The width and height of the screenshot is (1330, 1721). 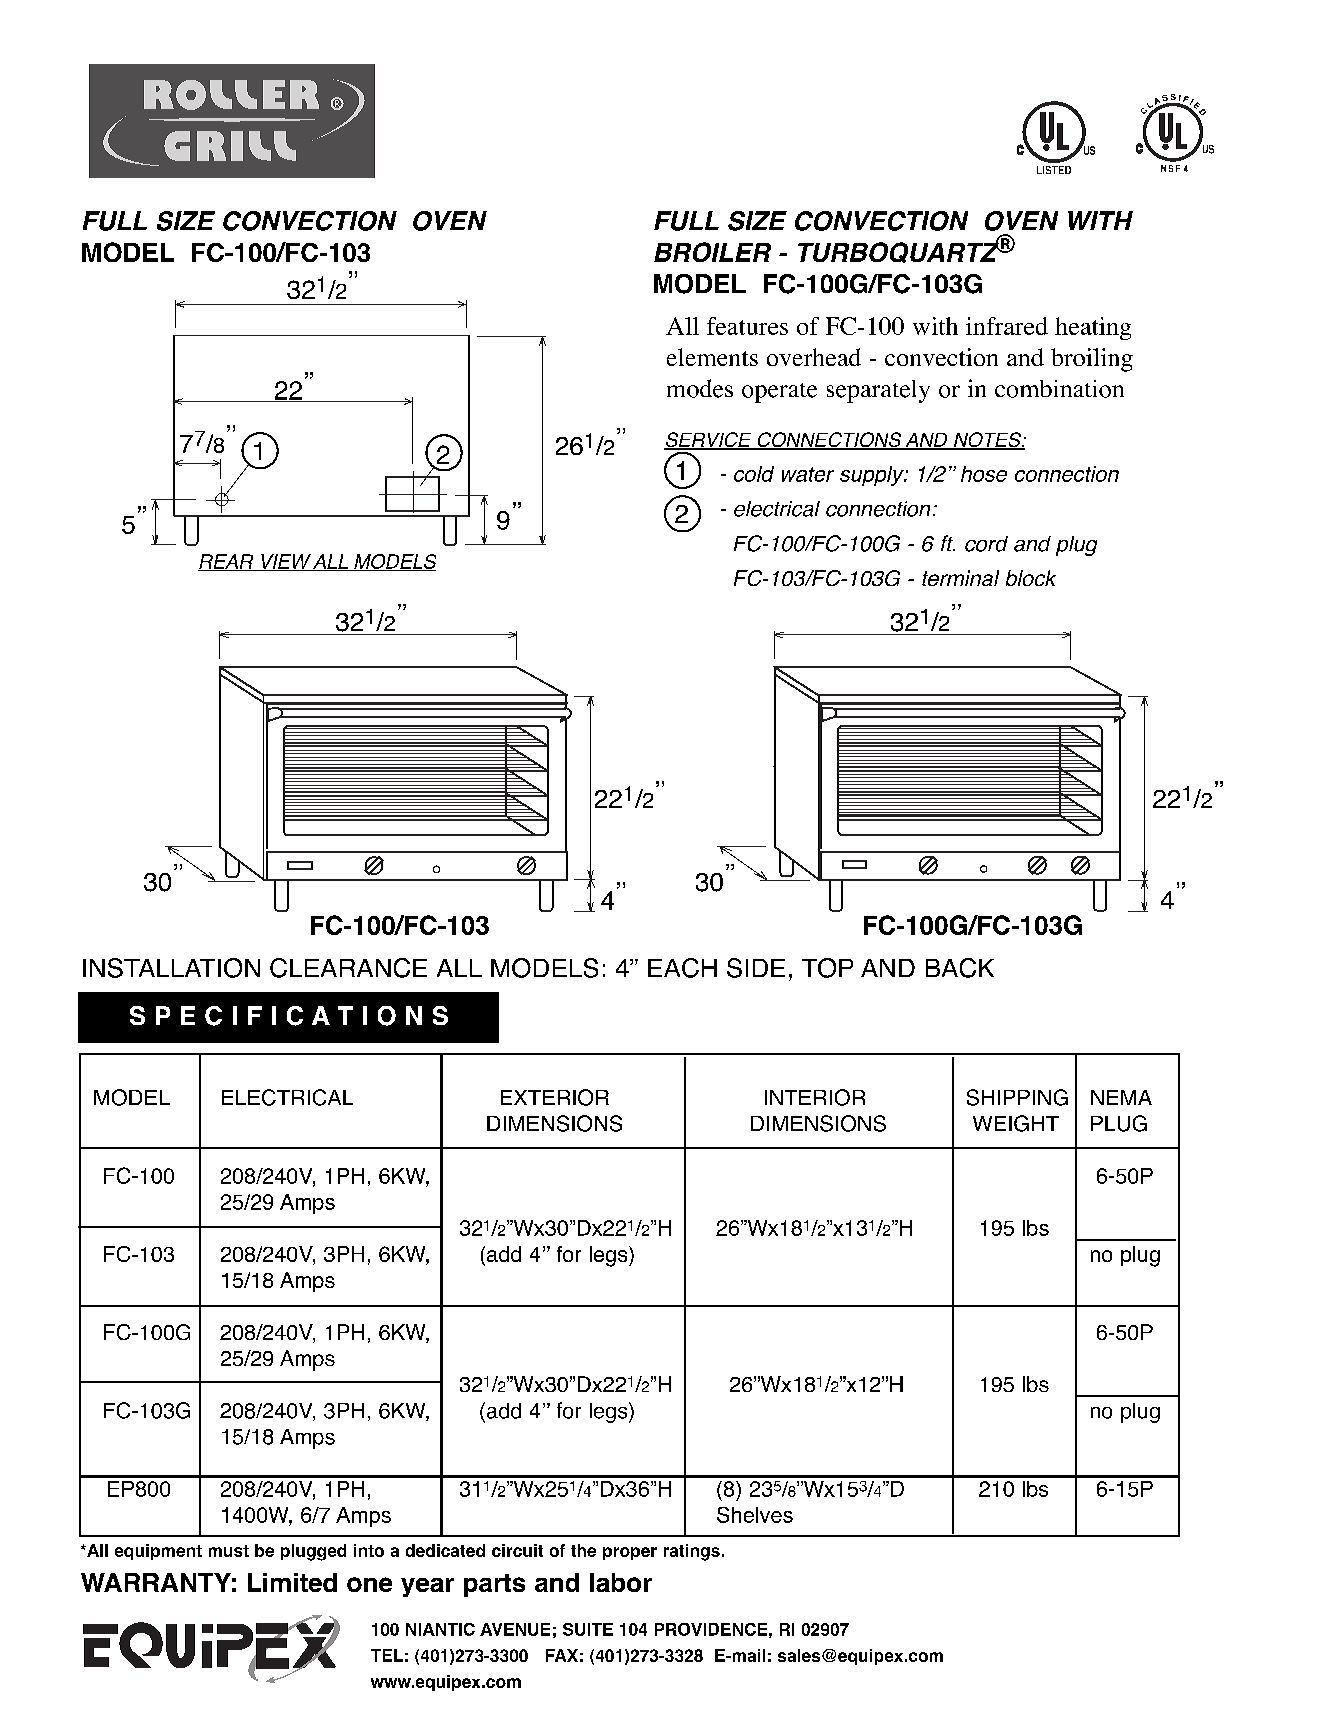 What do you see at coordinates (682, 968) in the screenshot?
I see `EACH` at bounding box center [682, 968].
